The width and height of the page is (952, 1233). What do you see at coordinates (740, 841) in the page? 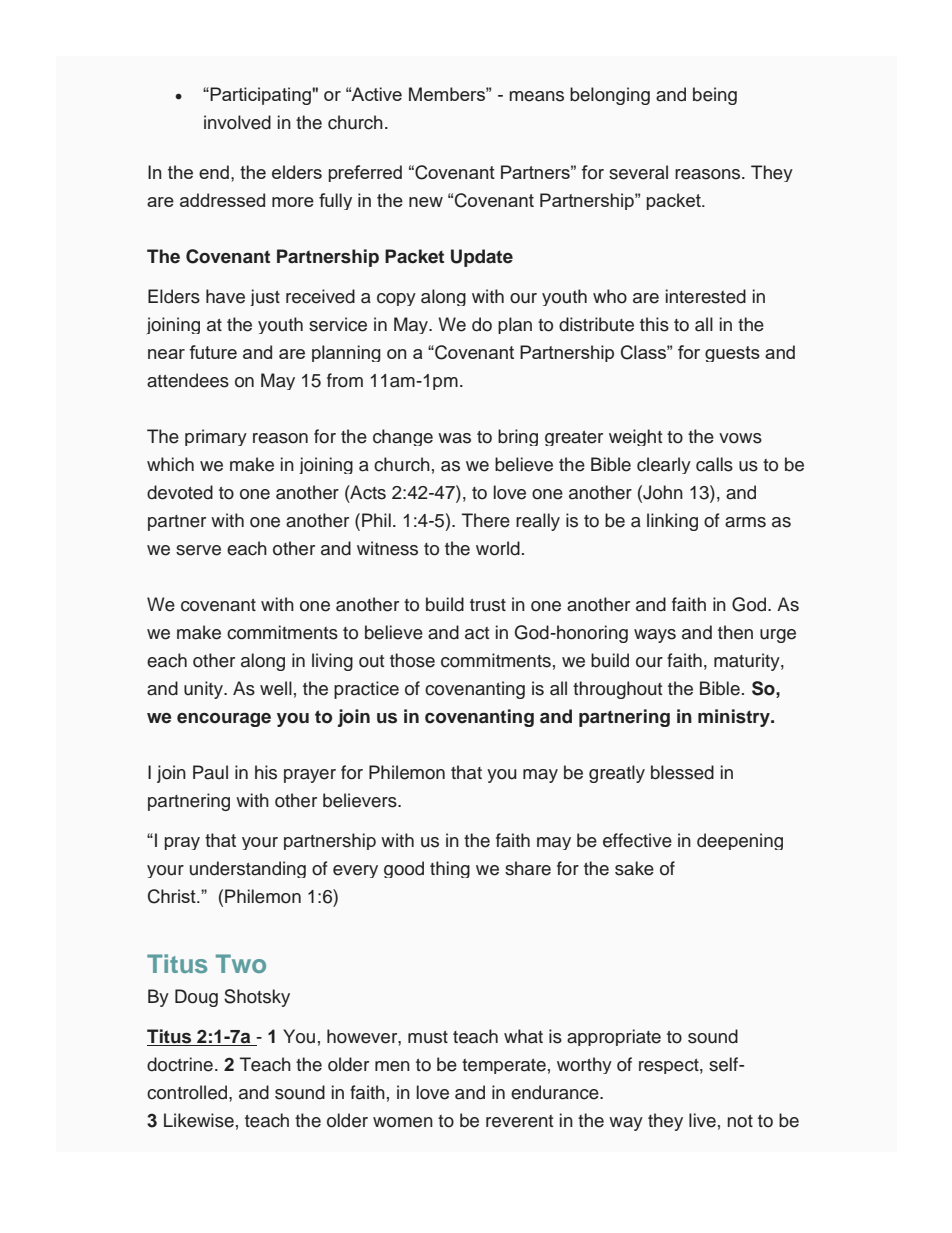
I see `deepening` at bounding box center [740, 841].
